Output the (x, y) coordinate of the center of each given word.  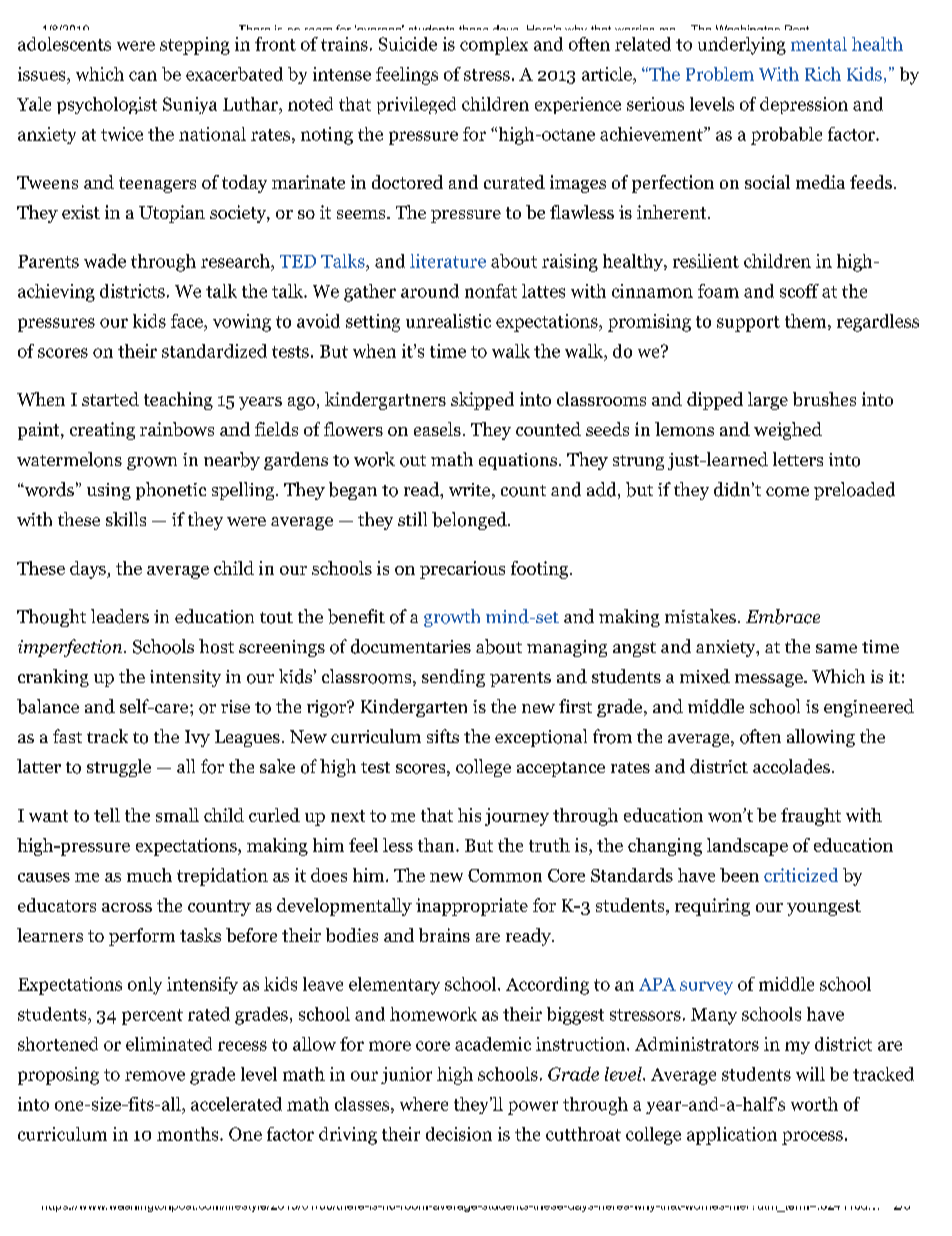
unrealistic (448, 321)
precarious (462, 570)
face (188, 321)
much (149, 875)
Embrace (783, 616)
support (748, 324)
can (143, 76)
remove (155, 1076)
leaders (120, 616)
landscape (747, 847)
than (437, 845)
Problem (720, 74)
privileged (416, 105)
